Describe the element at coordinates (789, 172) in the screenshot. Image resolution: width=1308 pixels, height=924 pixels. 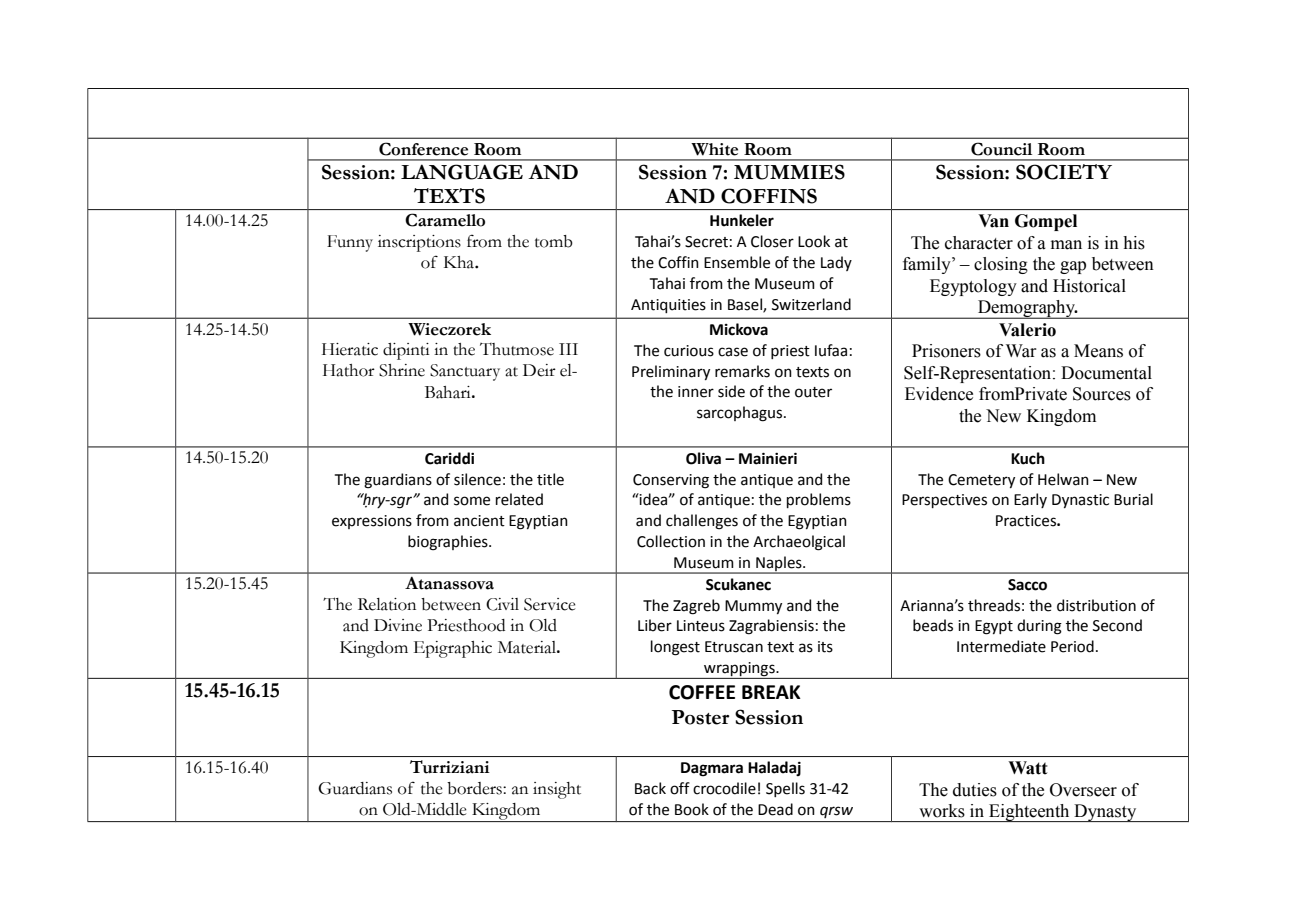
I see `MUMMIES` at that location.
